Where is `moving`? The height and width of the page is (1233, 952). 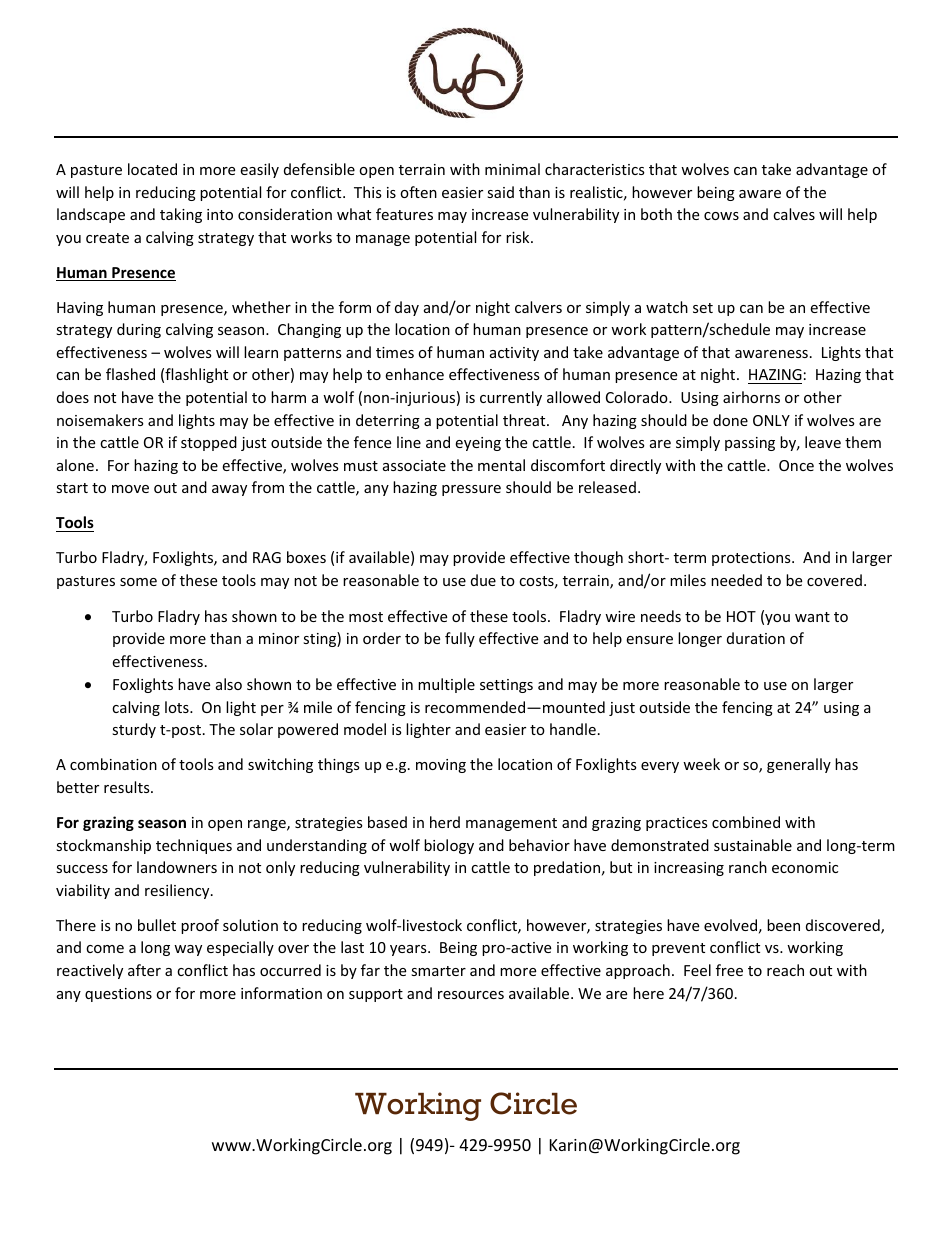
moving is located at coordinates (441, 766).
